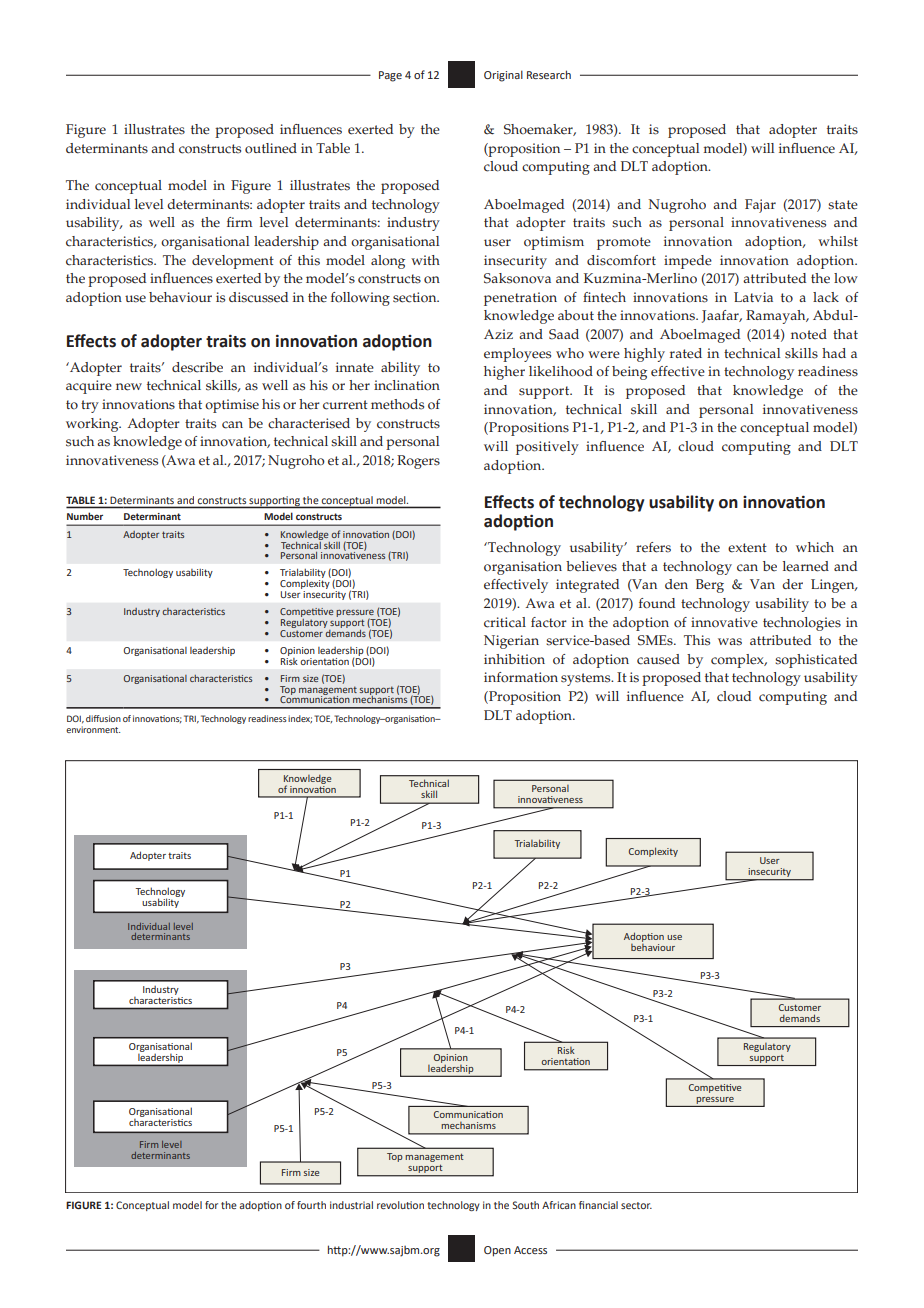  Describe the element at coordinates (503, 76) in the screenshot. I see `Original` at that location.
